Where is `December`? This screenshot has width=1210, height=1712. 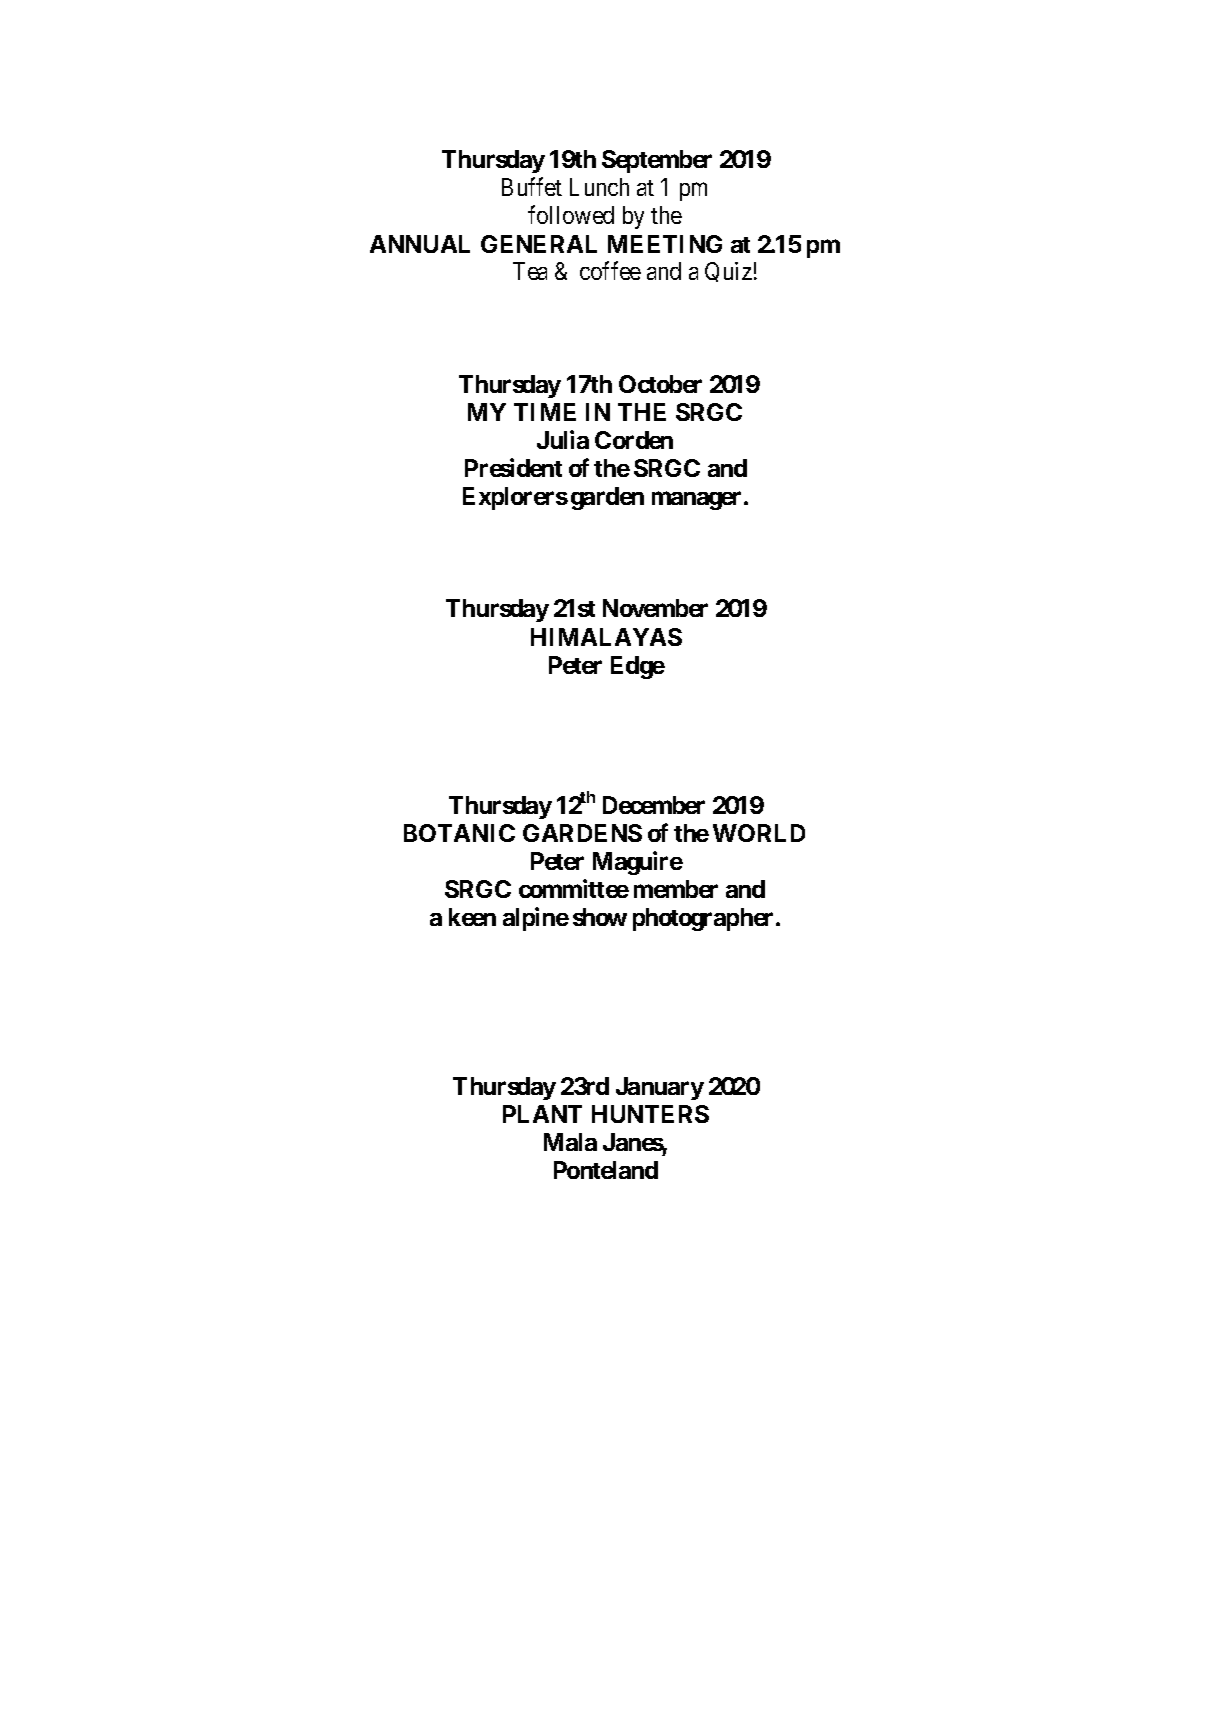
December is located at coordinates (654, 805).
